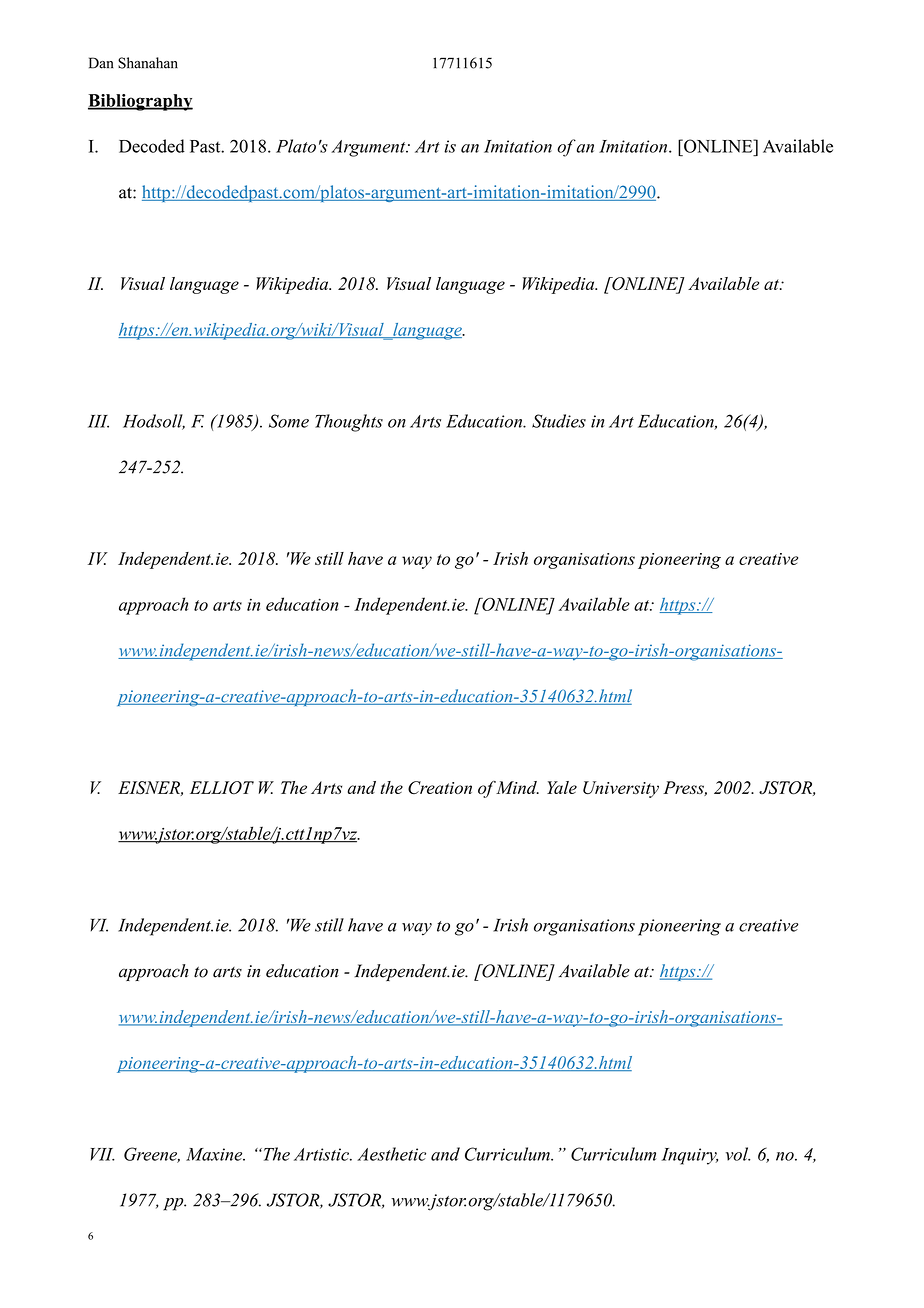  I want to click on Yale, so click(562, 787).
